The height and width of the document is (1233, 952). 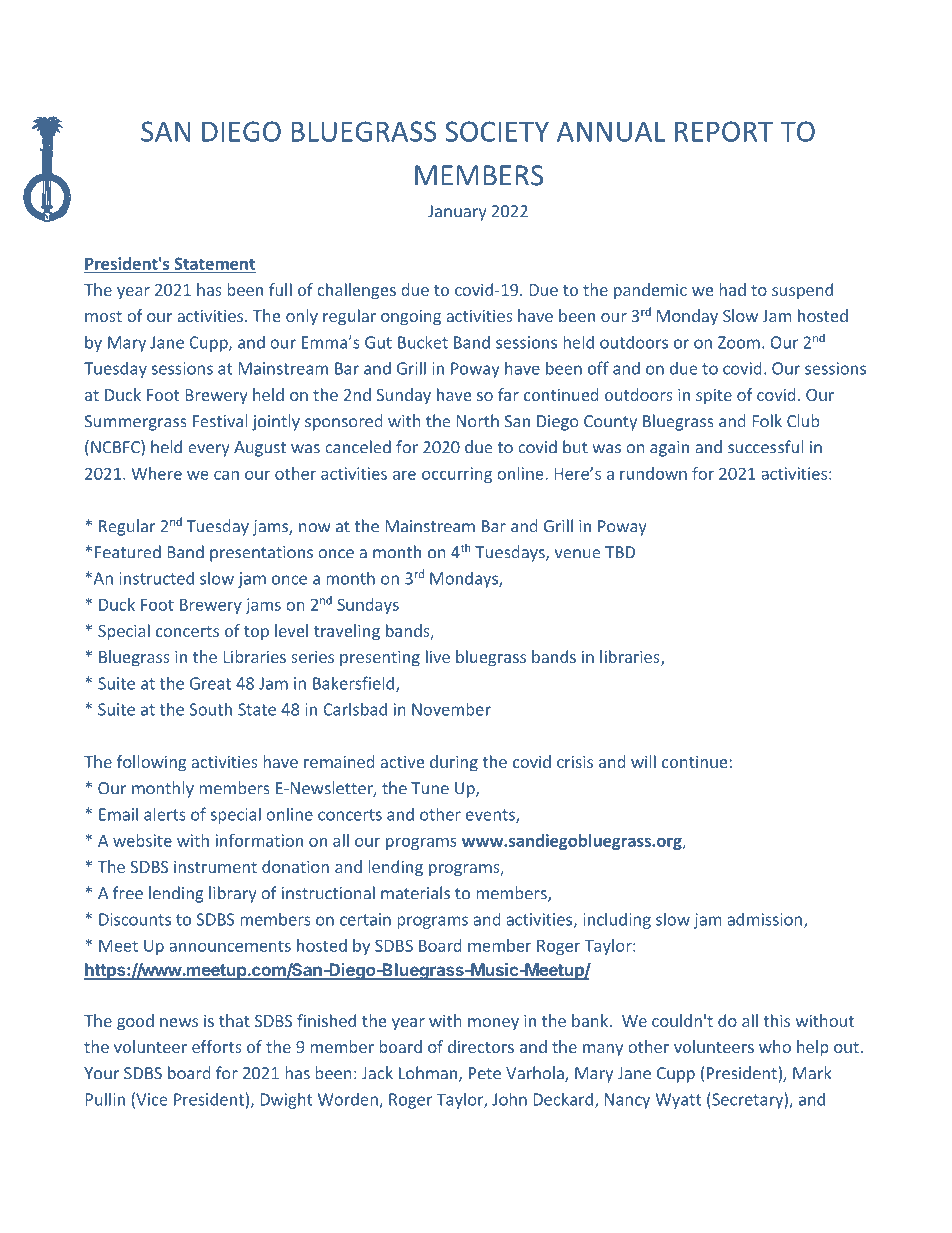 I want to click on events, so click(x=491, y=816).
